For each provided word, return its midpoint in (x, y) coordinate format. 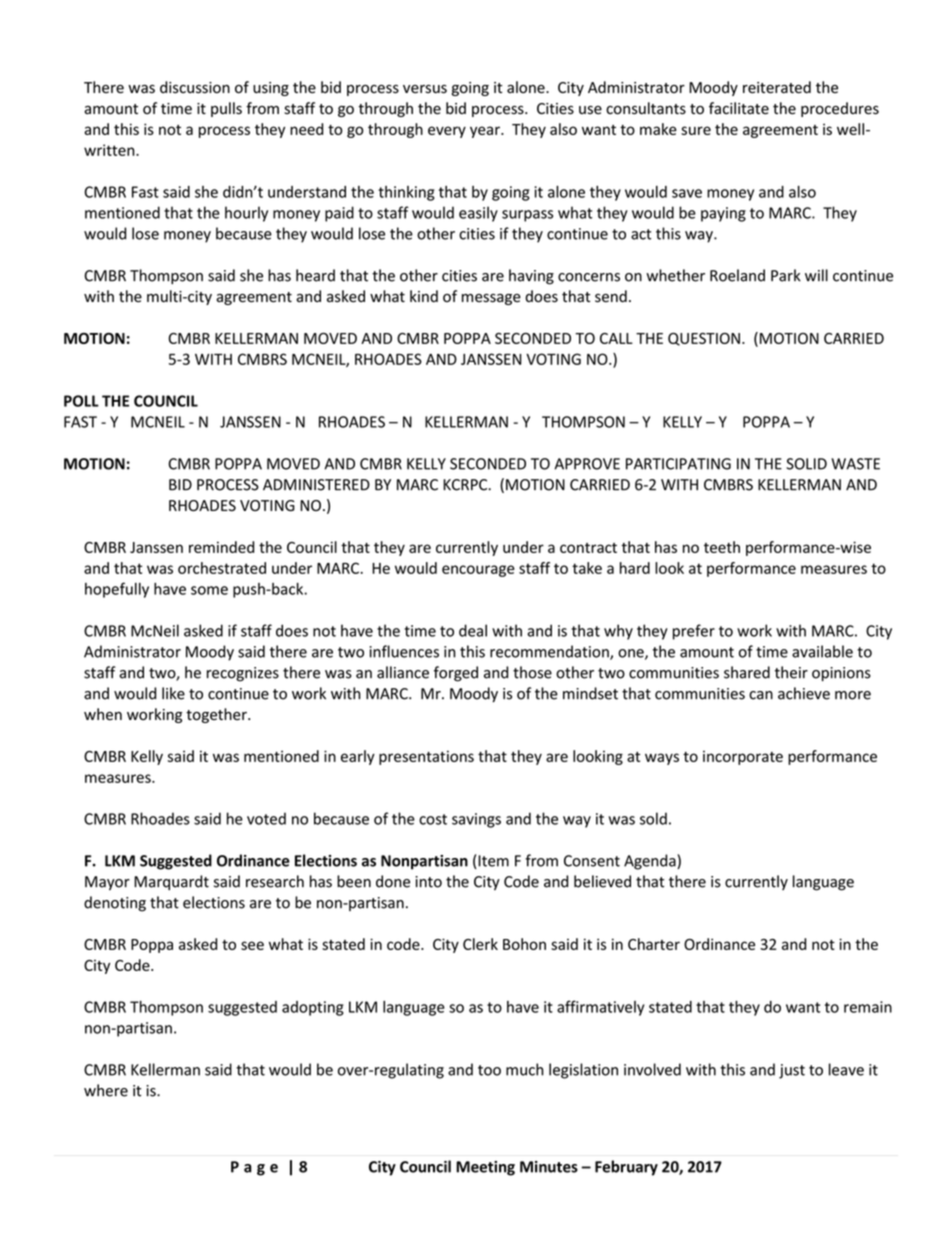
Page (254, 1168)
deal (473, 630)
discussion (195, 87)
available (822, 651)
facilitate (739, 108)
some (209, 590)
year (486, 132)
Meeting (485, 1168)
